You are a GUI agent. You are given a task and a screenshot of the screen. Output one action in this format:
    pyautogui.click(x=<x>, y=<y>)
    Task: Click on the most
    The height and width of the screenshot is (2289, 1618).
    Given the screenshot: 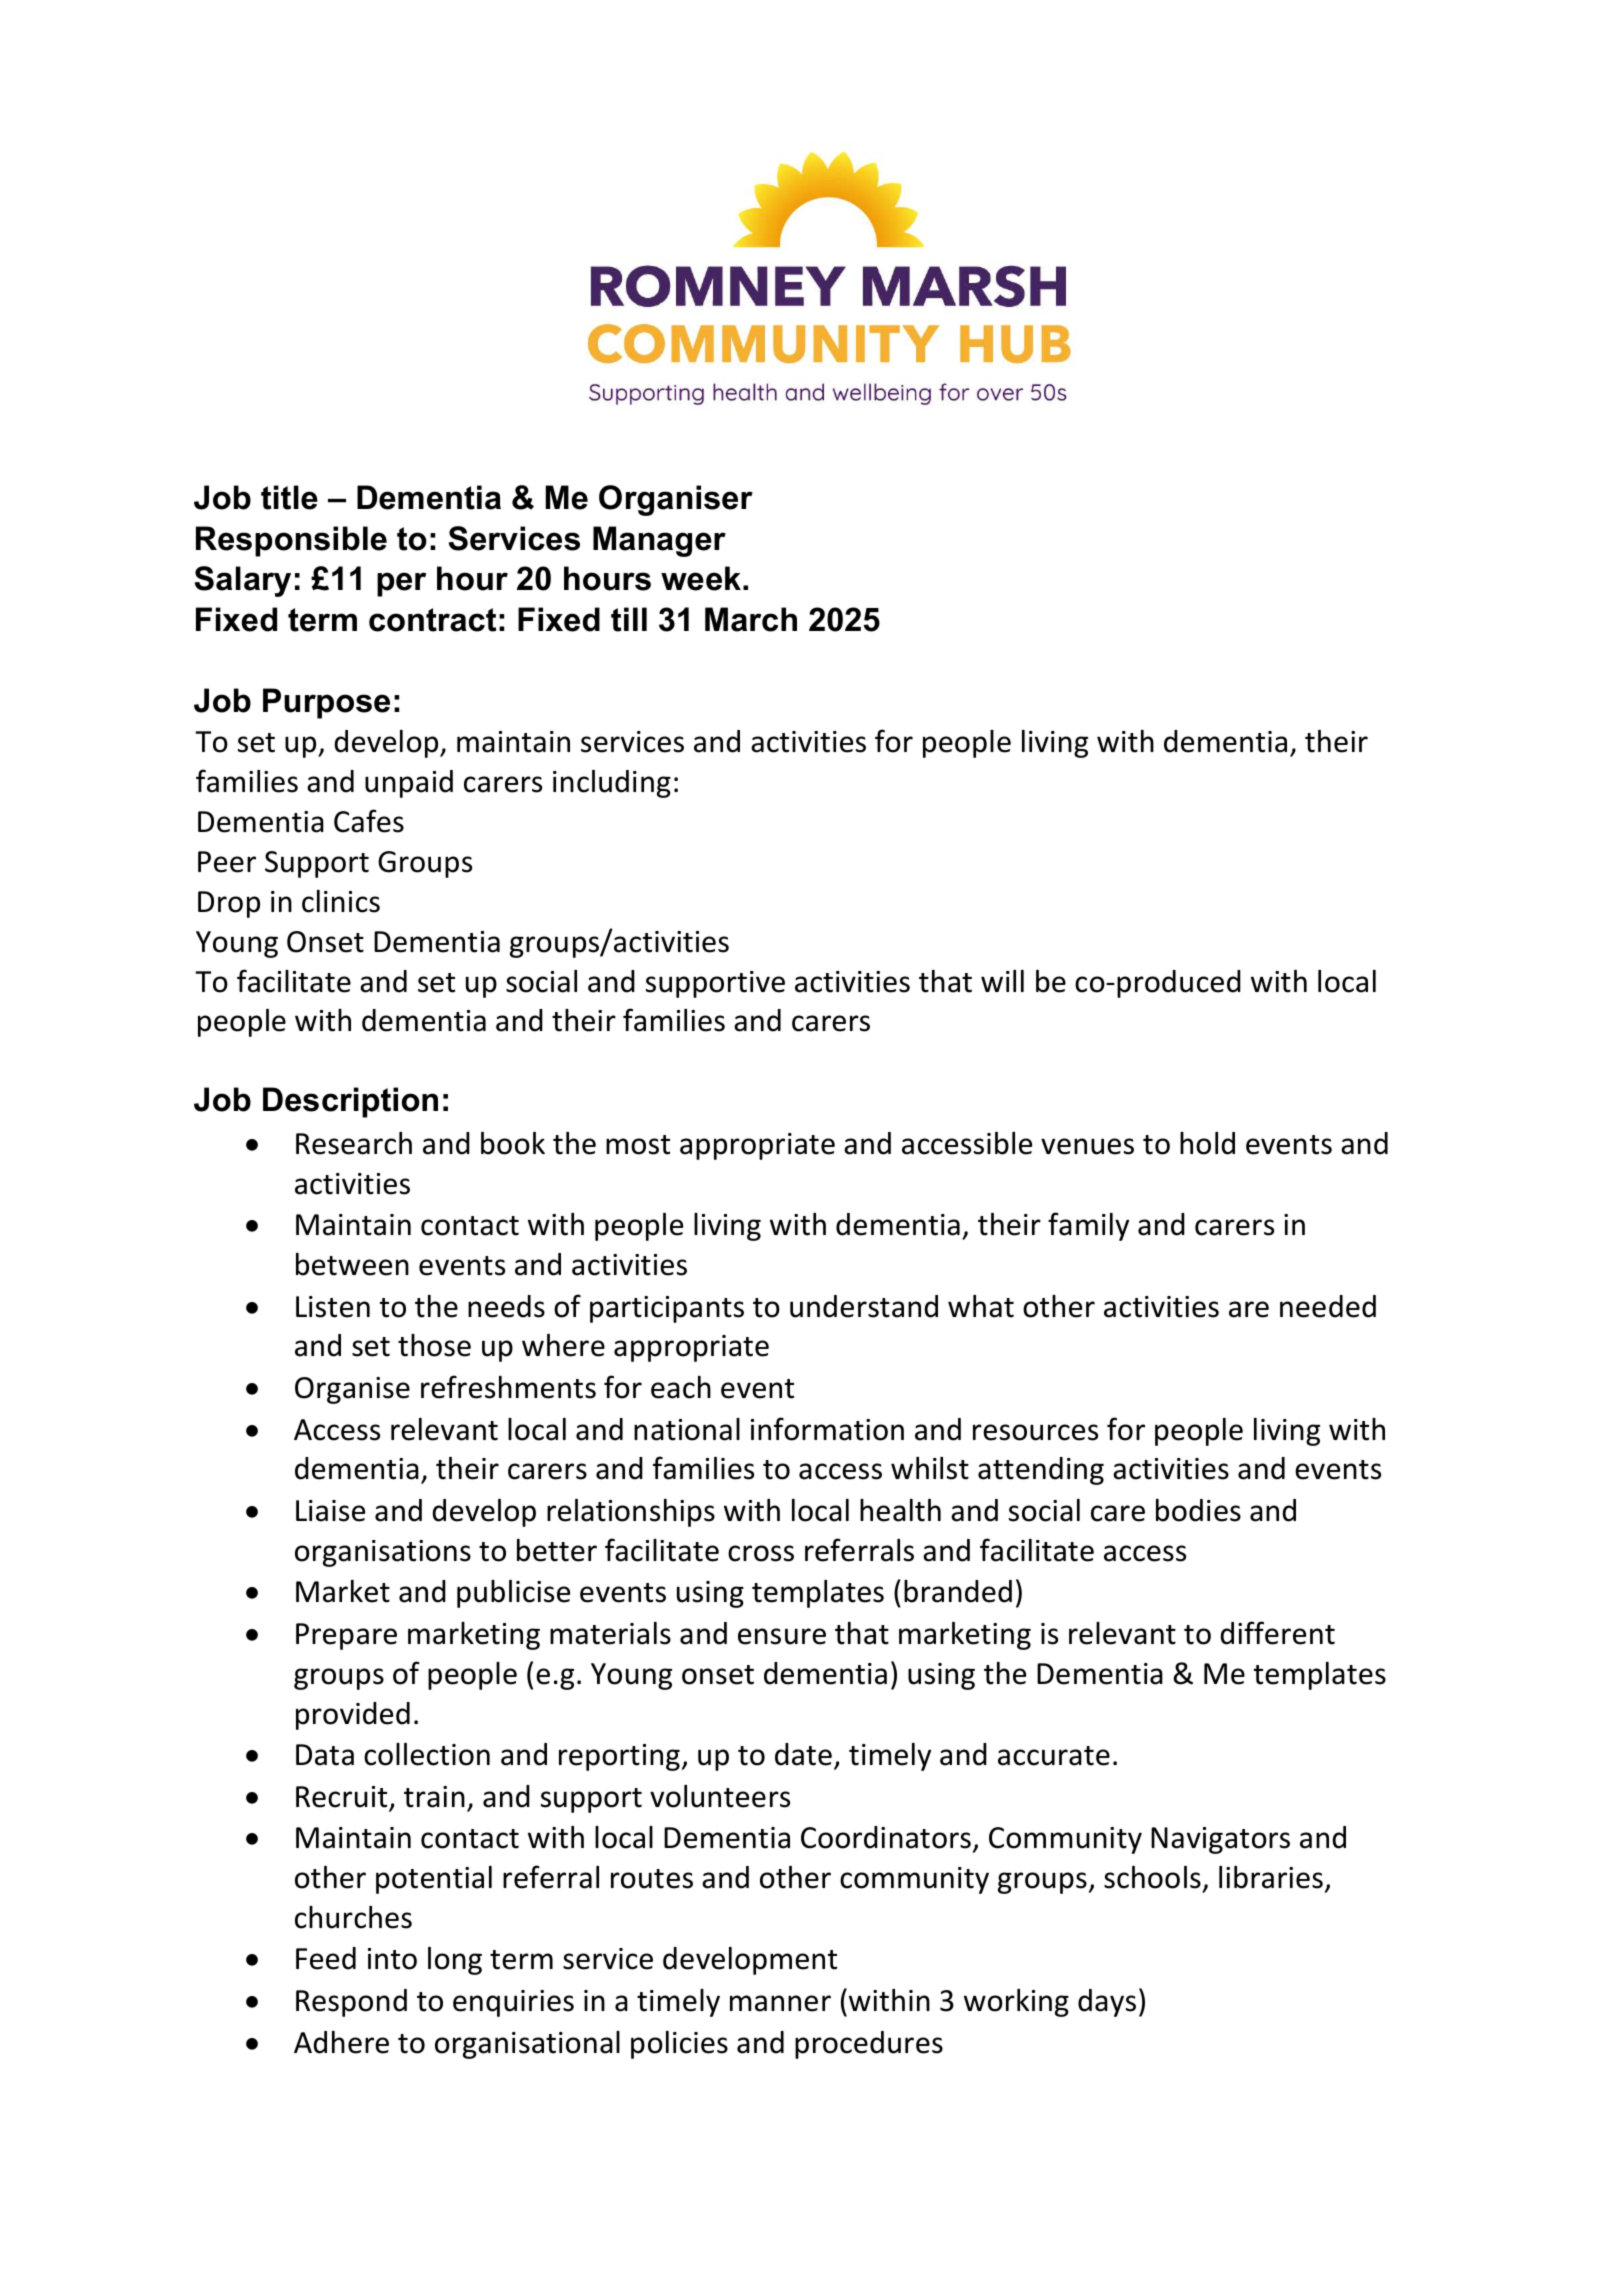 What is the action you would take?
    pyautogui.click(x=638, y=1145)
